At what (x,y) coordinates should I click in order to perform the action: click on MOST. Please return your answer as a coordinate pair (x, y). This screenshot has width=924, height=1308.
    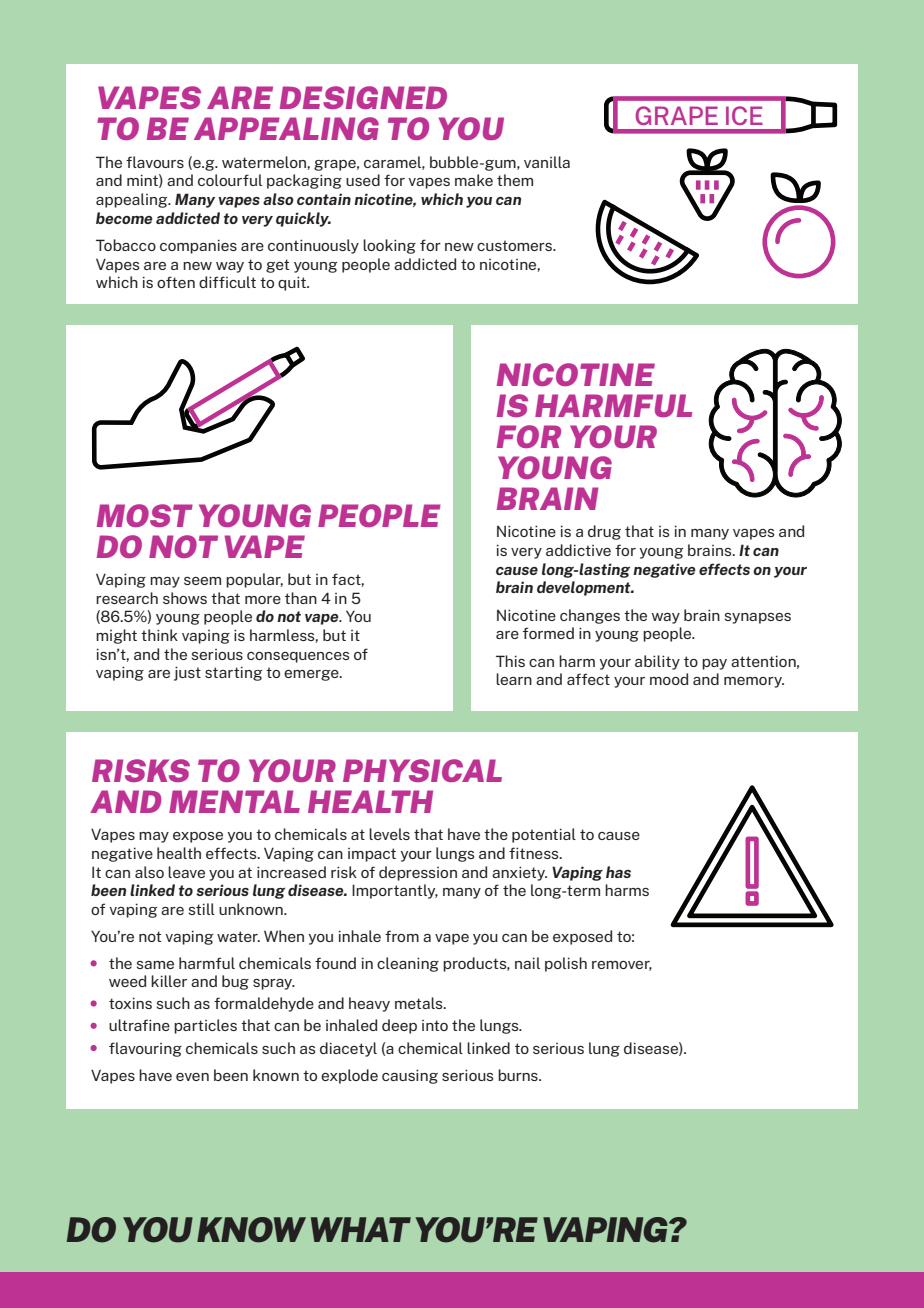
    Looking at the image, I should click on (145, 515).
